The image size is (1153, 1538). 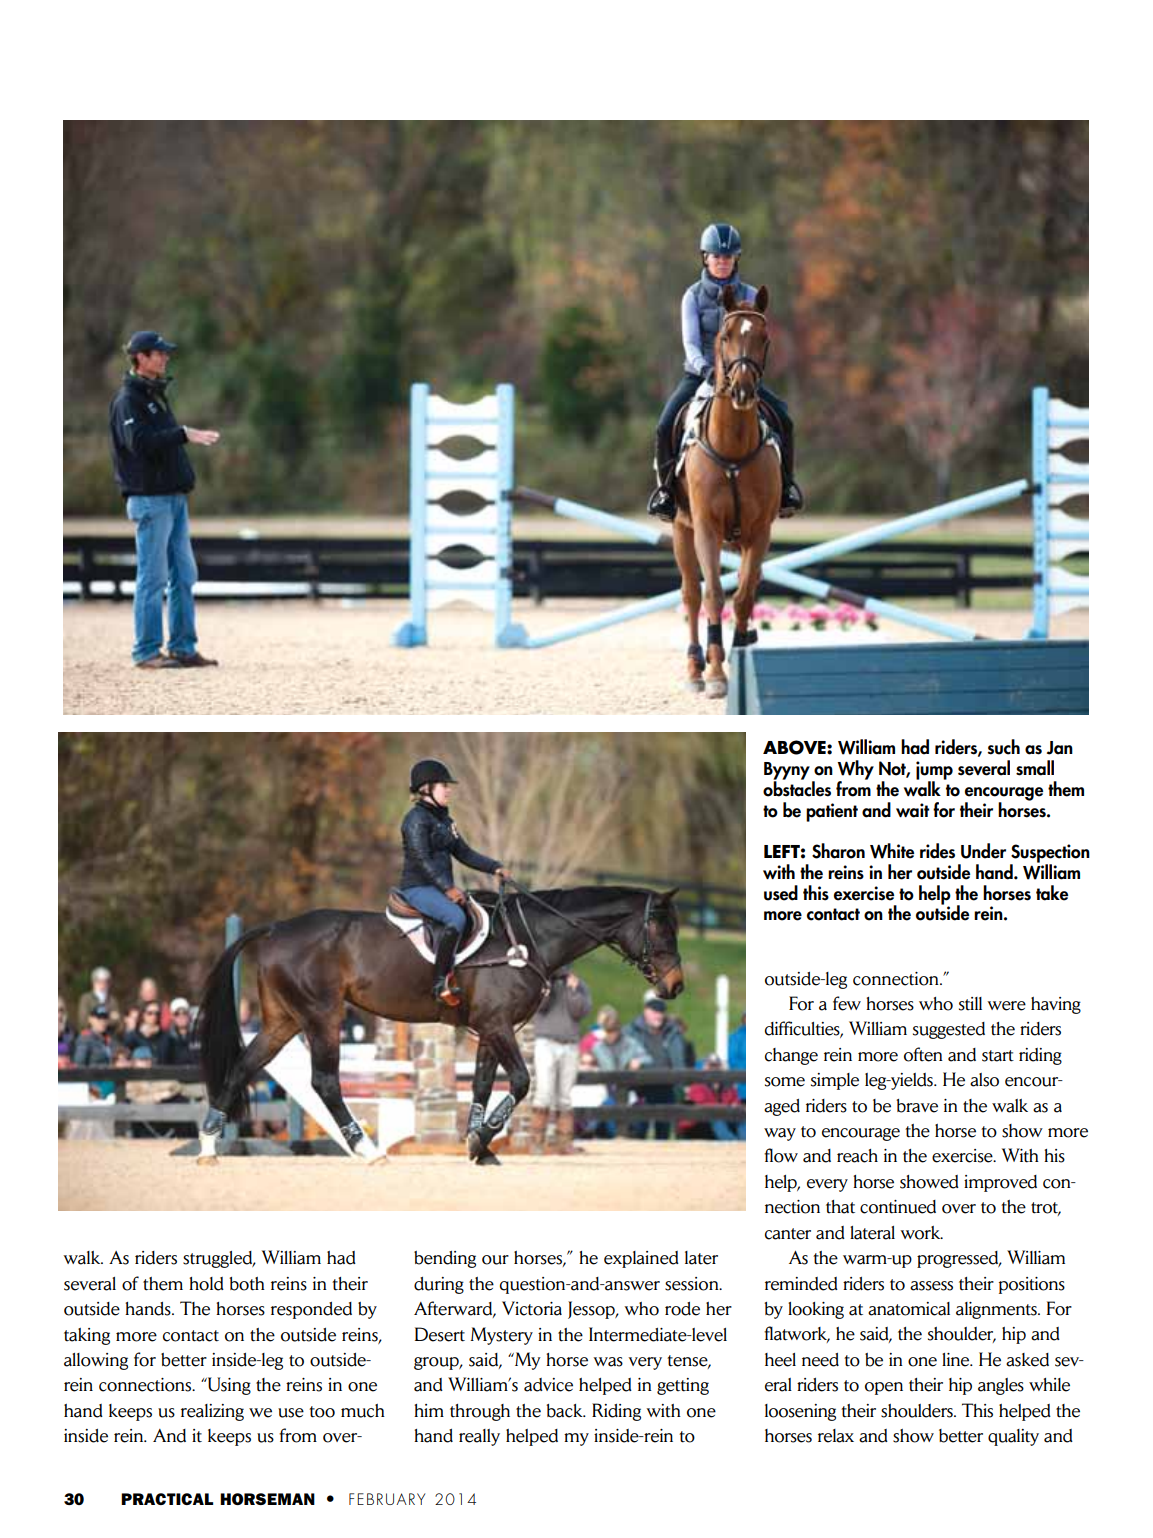 I want to click on struggled, so click(x=219, y=1259).
